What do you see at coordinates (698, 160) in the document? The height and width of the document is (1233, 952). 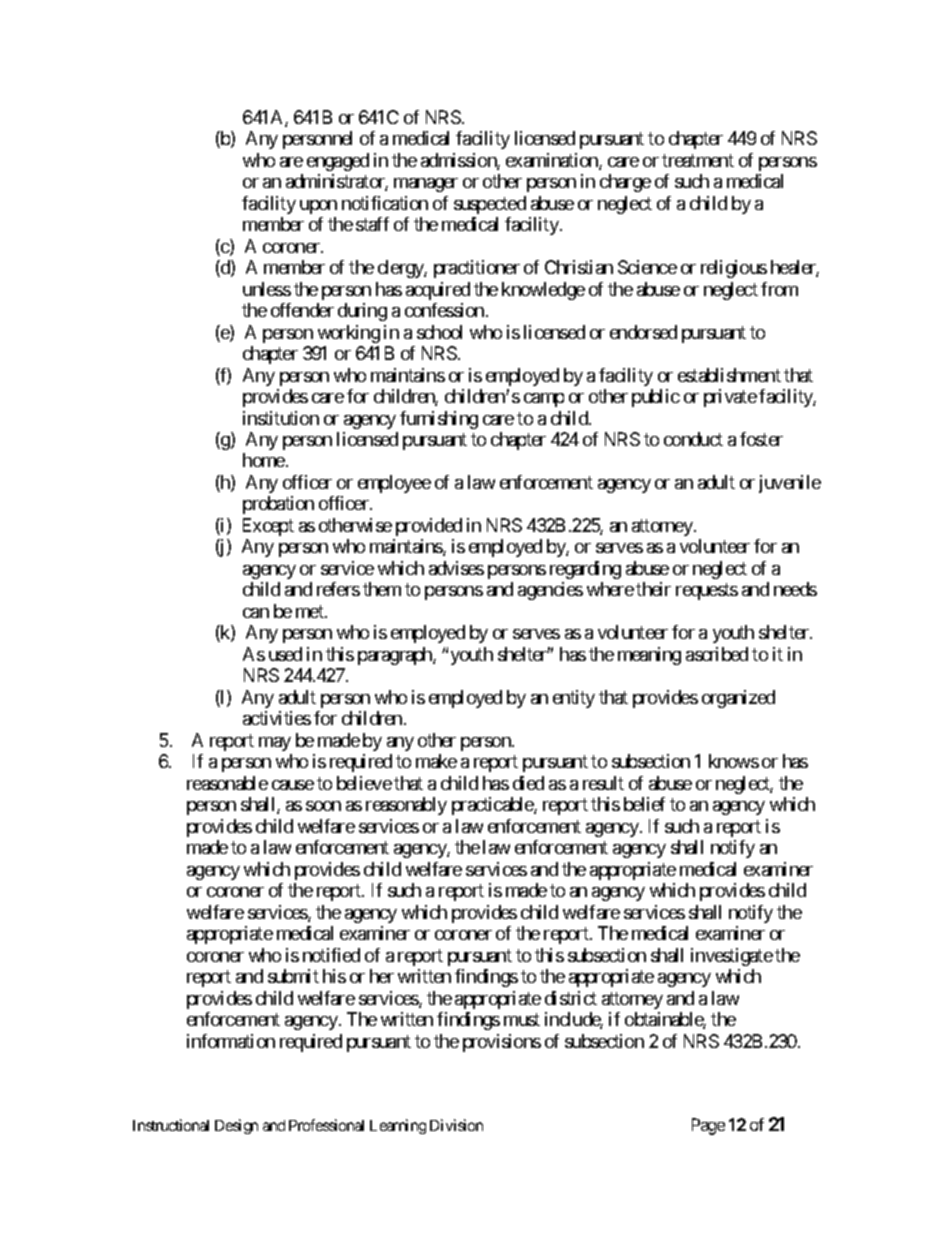 I see `treatment` at bounding box center [698, 160].
